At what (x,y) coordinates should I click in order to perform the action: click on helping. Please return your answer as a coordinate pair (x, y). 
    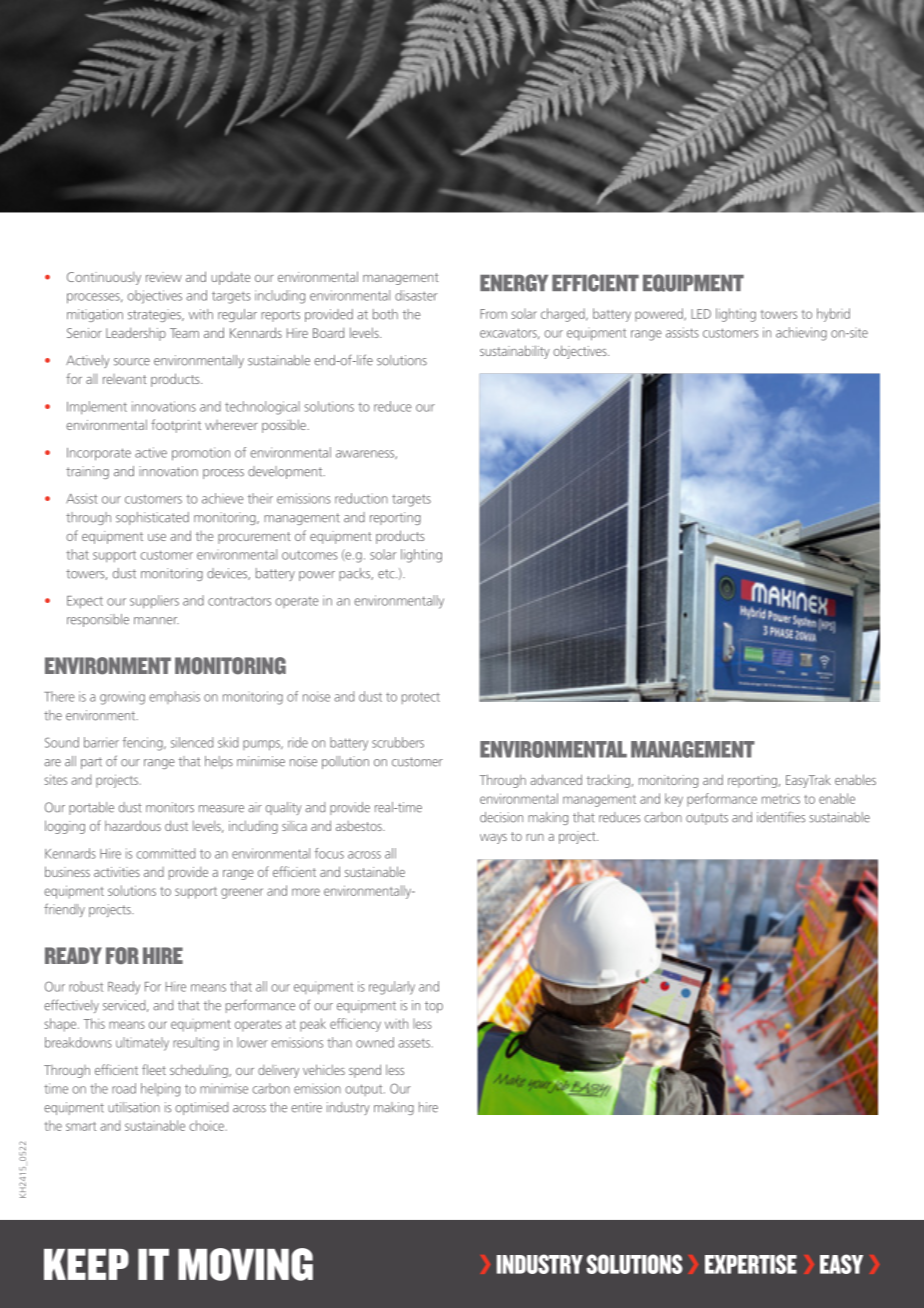
    Looking at the image, I should click on (160, 1090).
